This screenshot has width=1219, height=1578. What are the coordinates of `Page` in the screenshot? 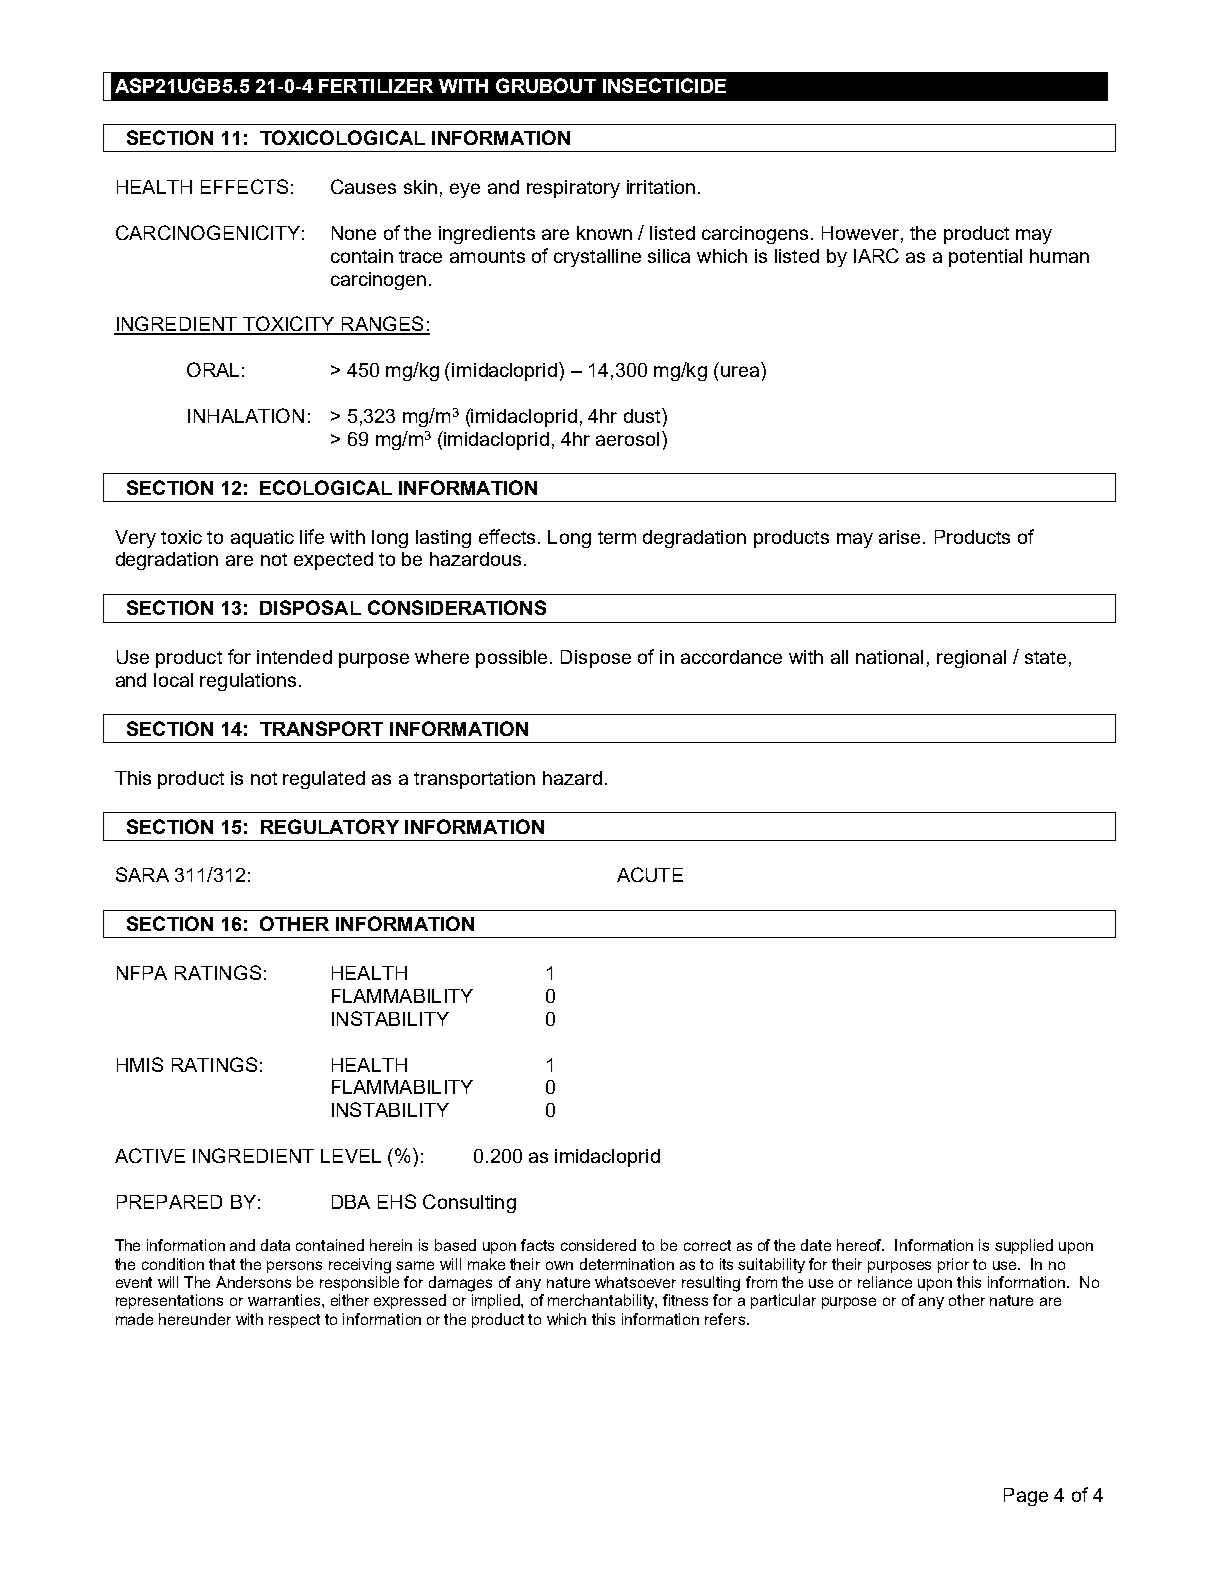 It's located at (1026, 1497).
